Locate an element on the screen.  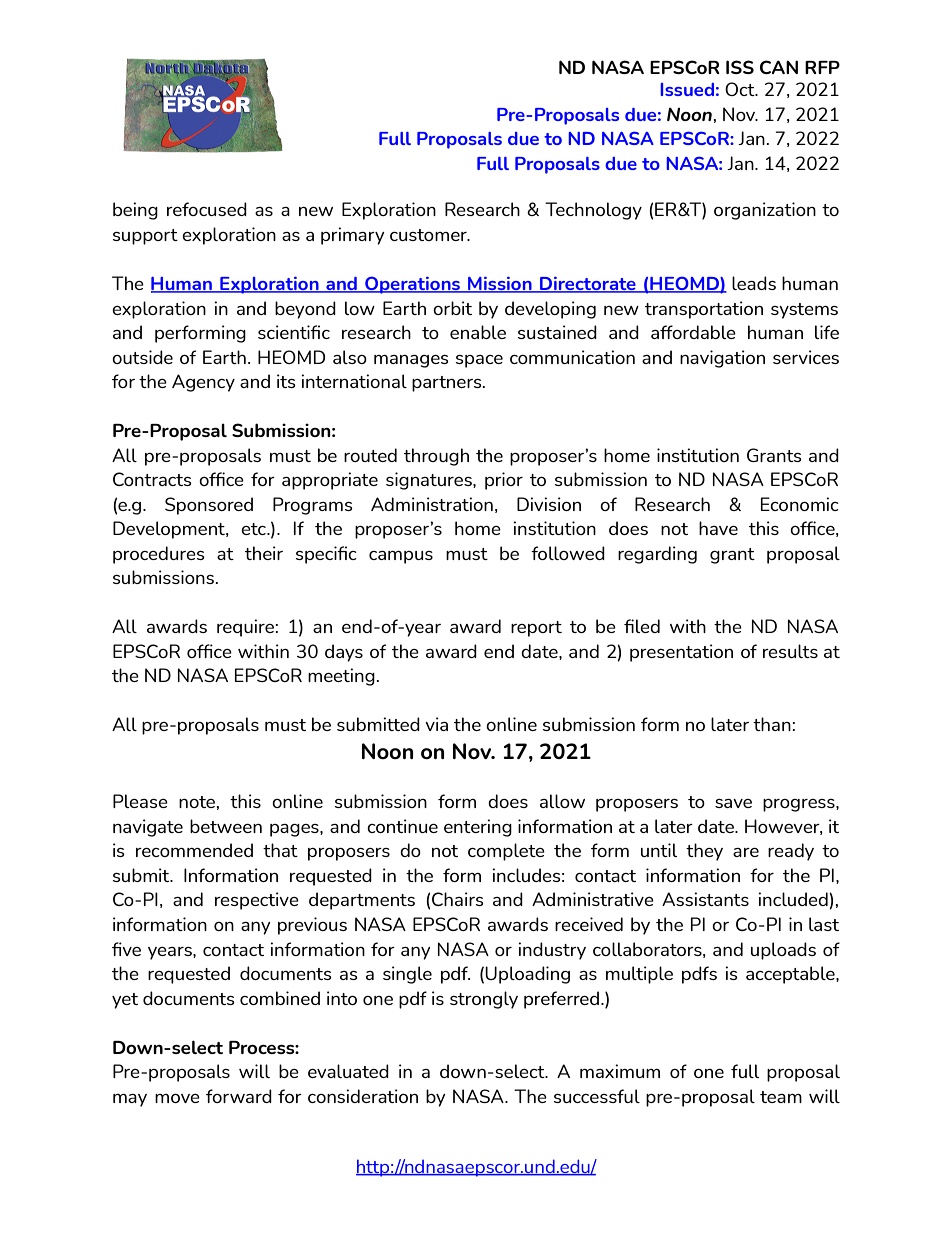
Agency is located at coordinates (203, 383).
